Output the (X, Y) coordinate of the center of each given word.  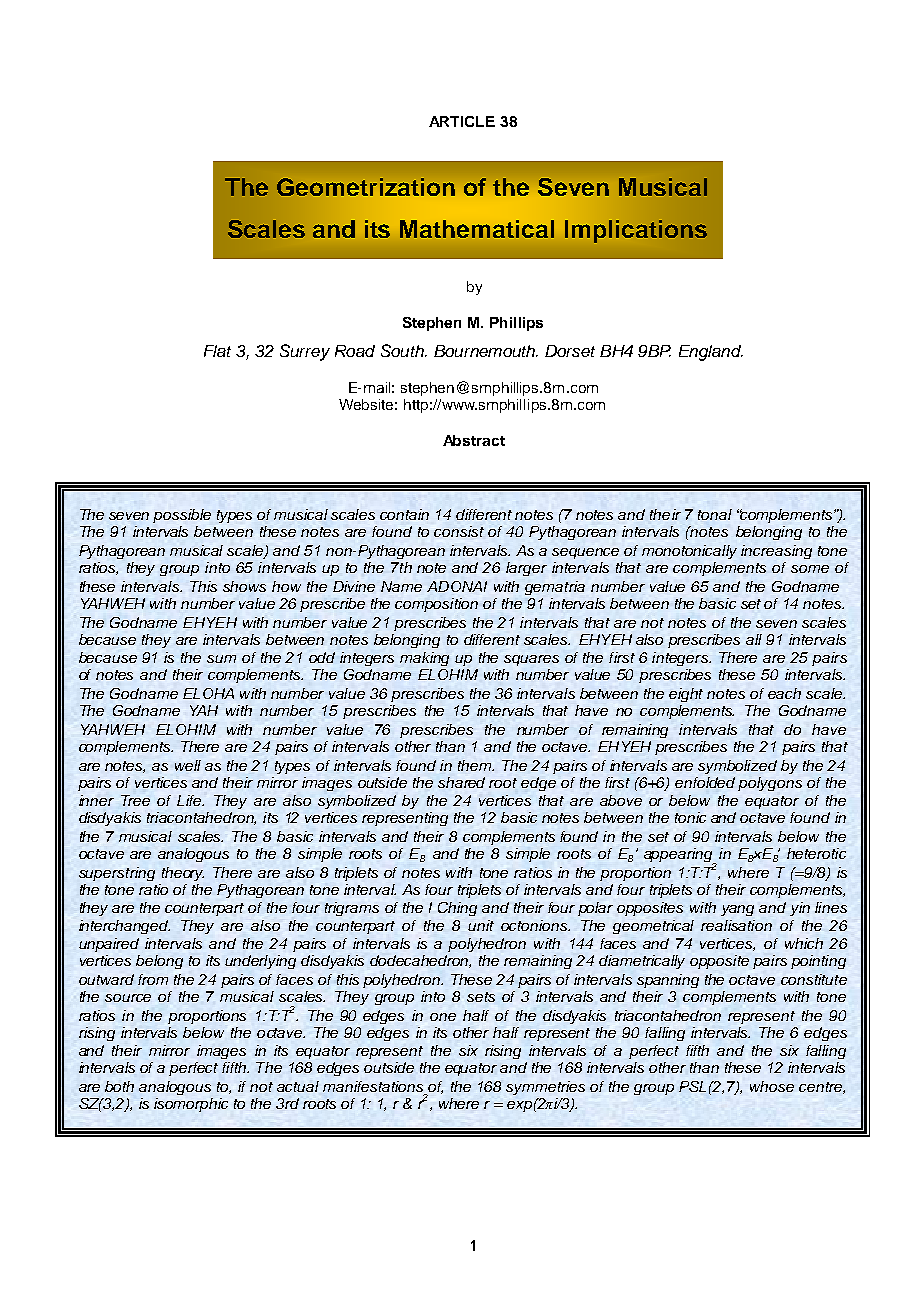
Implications (636, 231)
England (711, 353)
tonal (715, 514)
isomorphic (191, 1105)
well (188, 765)
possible (182, 516)
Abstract (474, 440)
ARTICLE (462, 121)
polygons (770, 784)
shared (461, 782)
